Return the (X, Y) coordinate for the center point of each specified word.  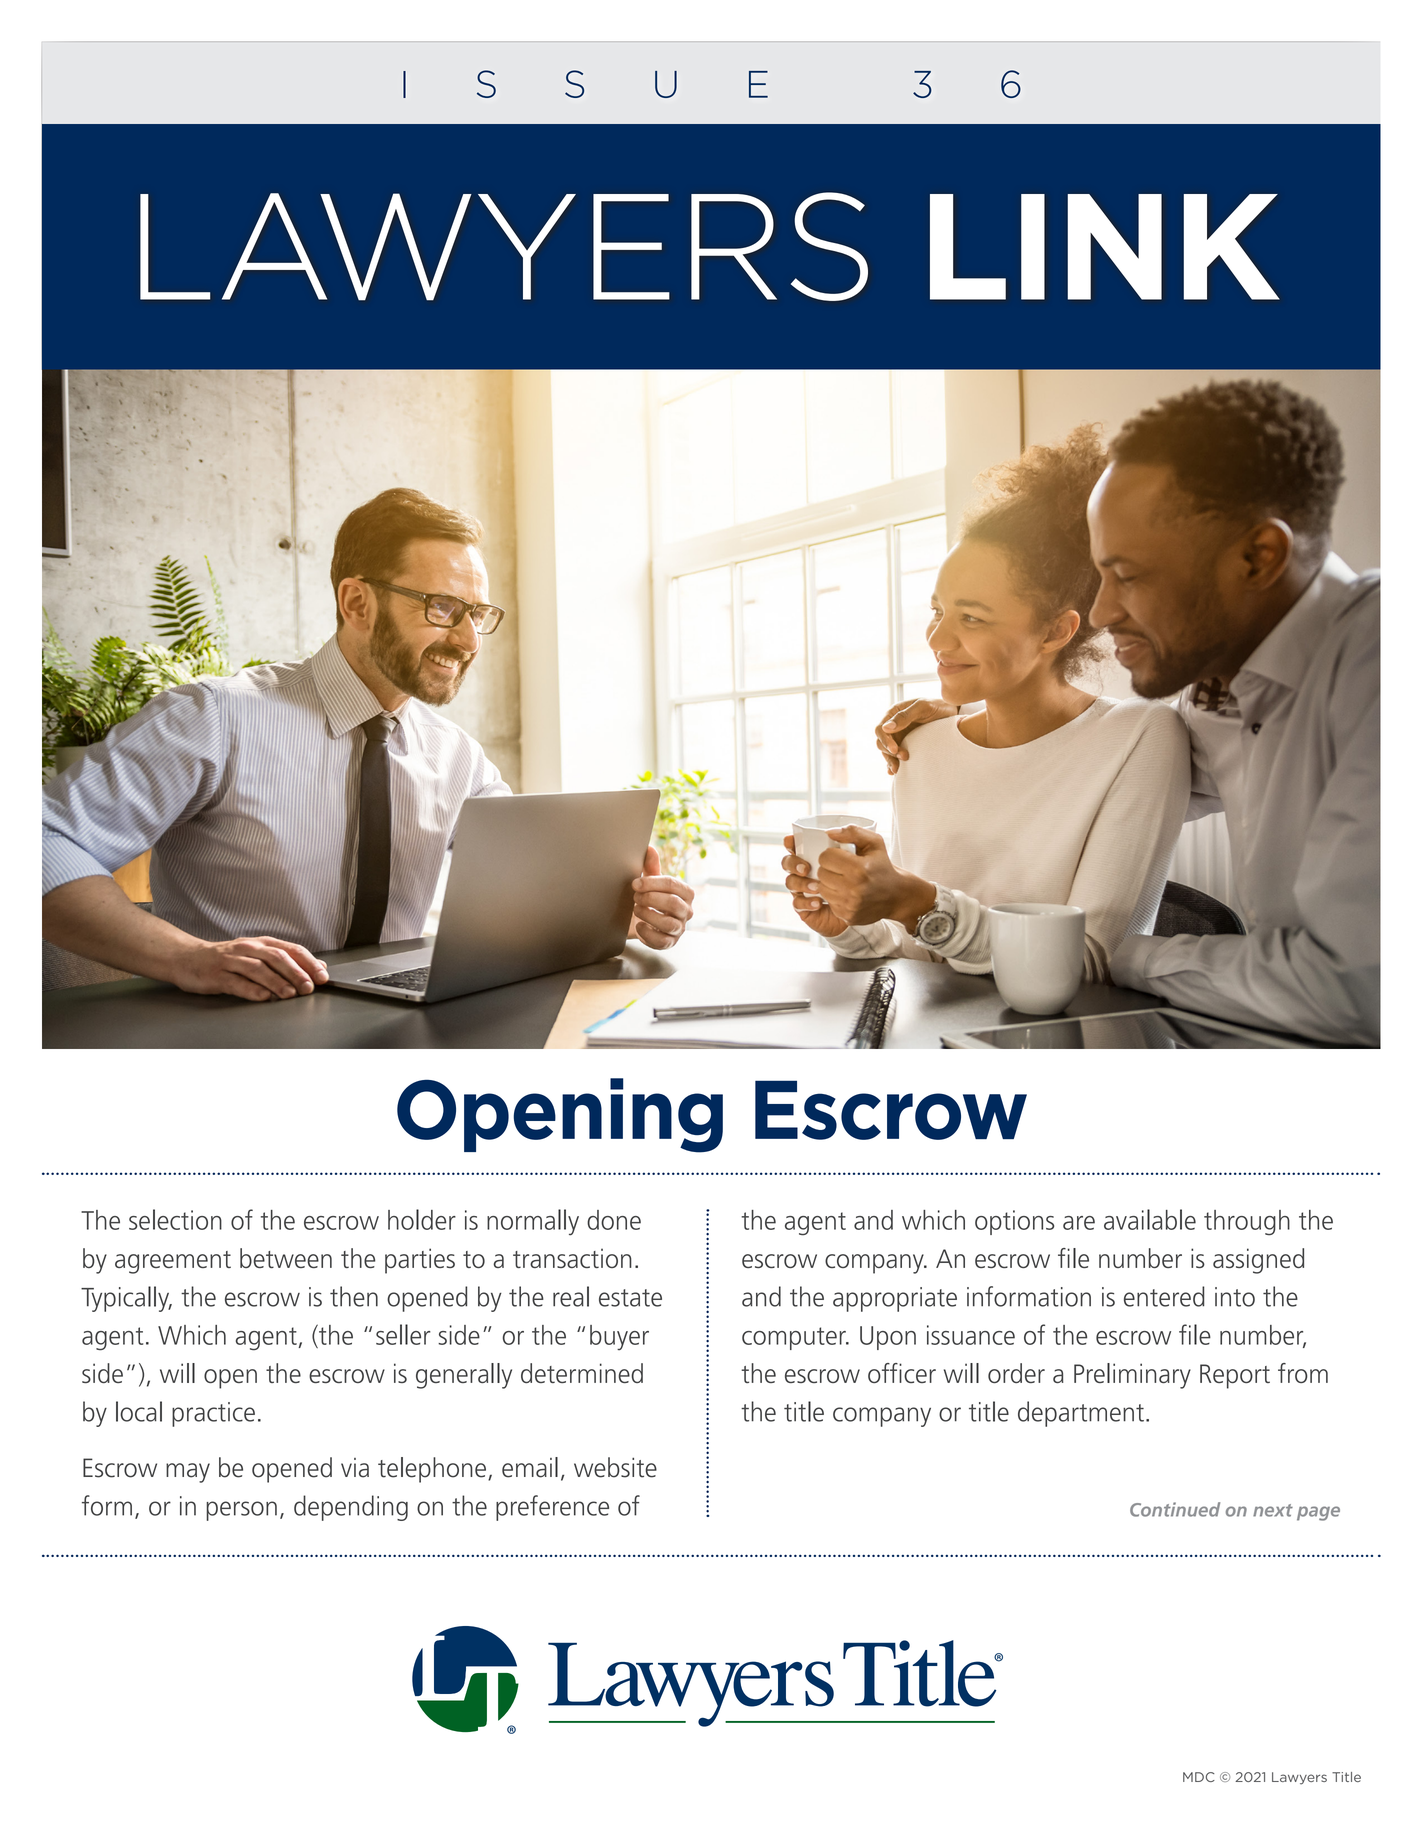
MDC (1199, 1777)
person (241, 1511)
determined (582, 1373)
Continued (1175, 1509)
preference (552, 1508)
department (1081, 1414)
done (614, 1220)
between (286, 1258)
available (1150, 1219)
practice (213, 1414)
